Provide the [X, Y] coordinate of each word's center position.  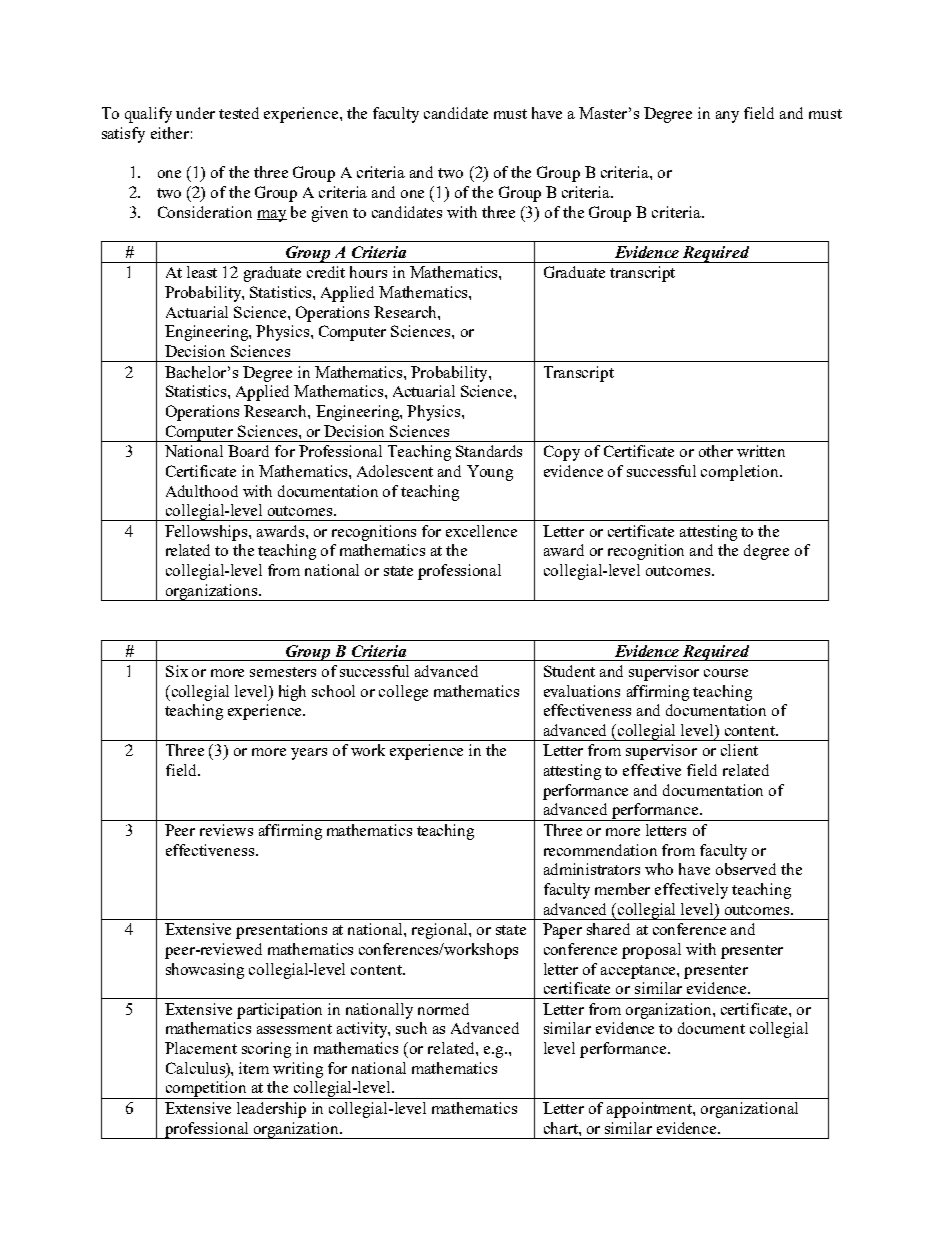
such [411, 1028]
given [330, 214]
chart [562, 1128]
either [170, 133]
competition [206, 1090]
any [727, 117]
